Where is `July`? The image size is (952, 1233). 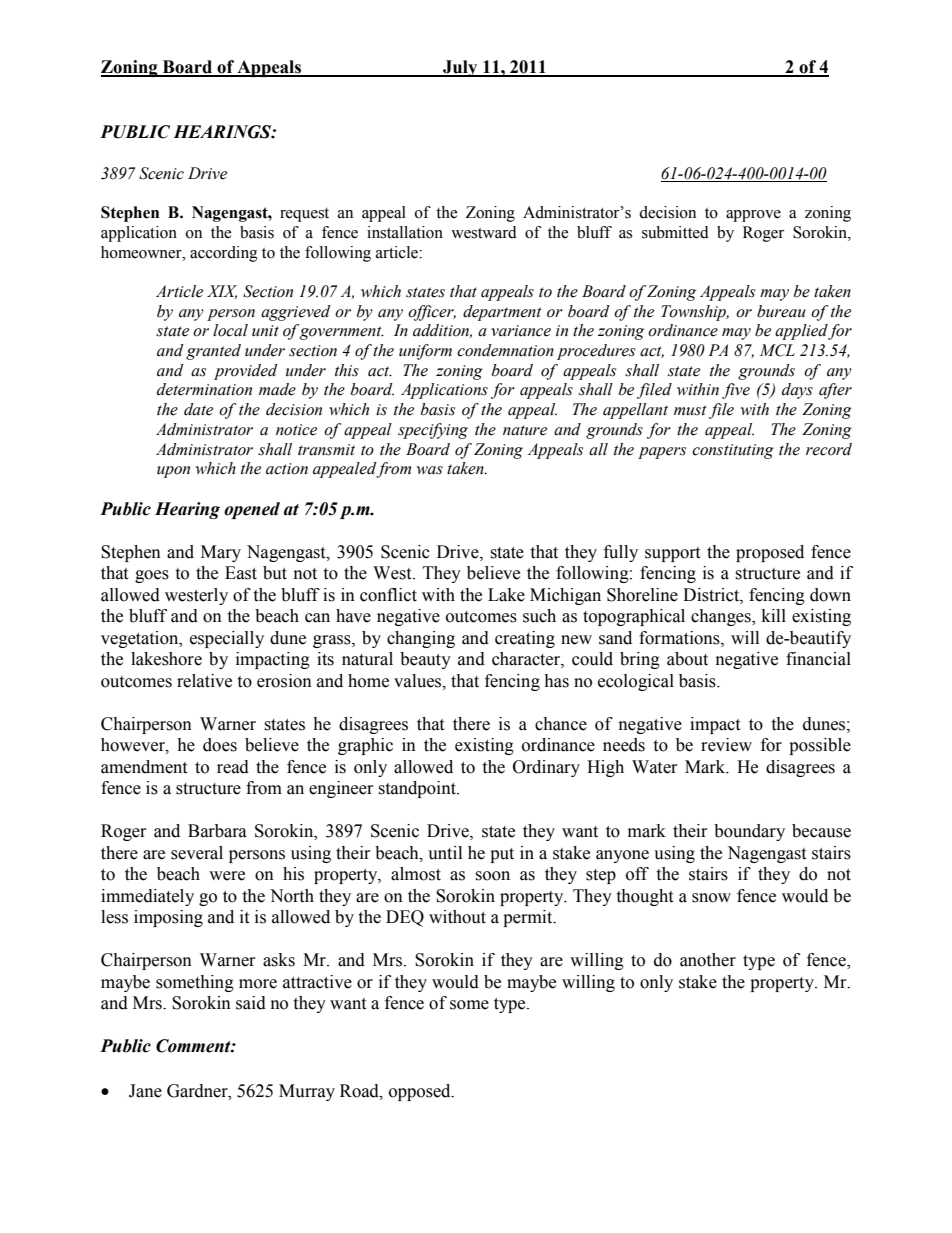
July is located at coordinates (460, 68).
